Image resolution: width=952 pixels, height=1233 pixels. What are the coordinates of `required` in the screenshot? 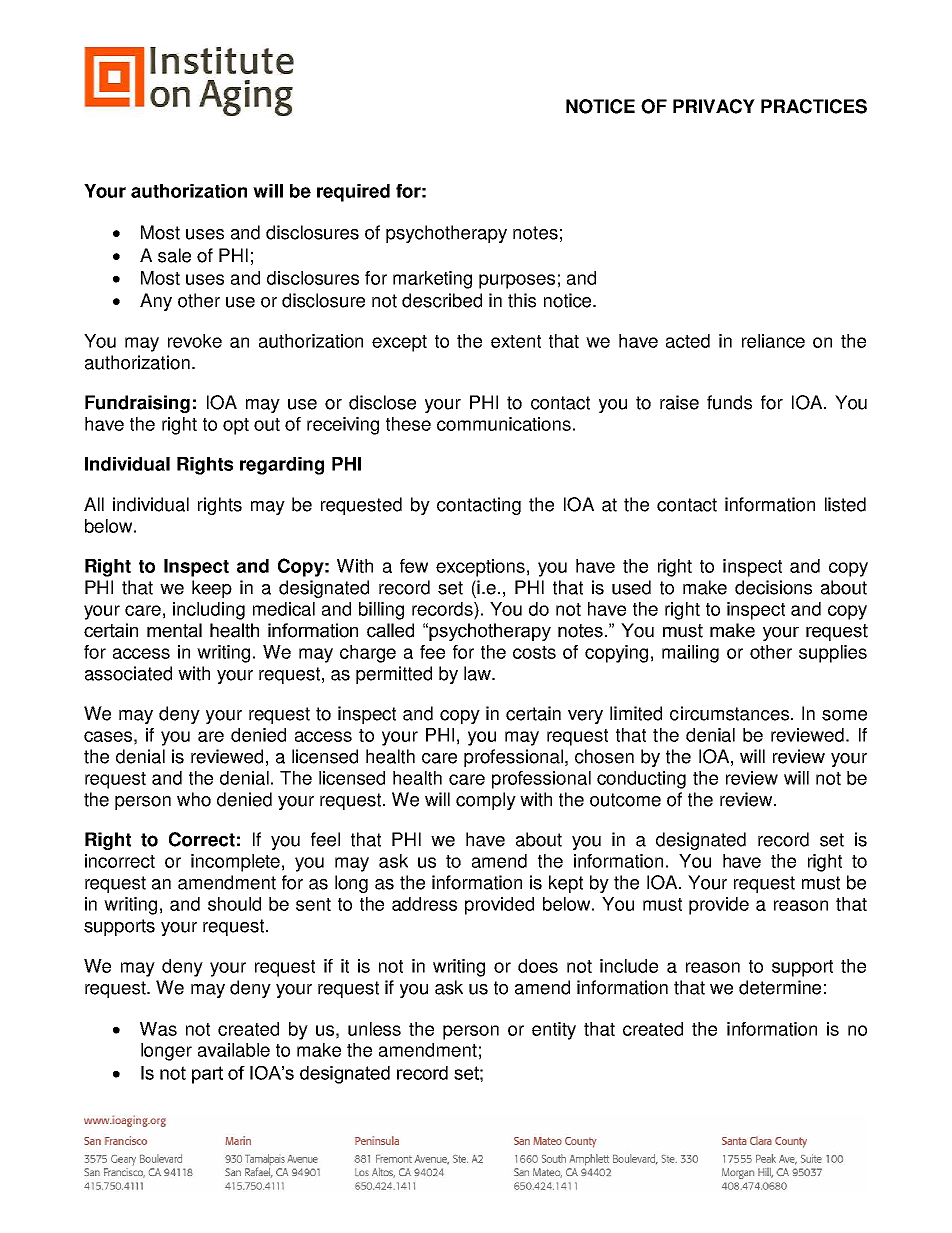 It's located at (353, 193).
